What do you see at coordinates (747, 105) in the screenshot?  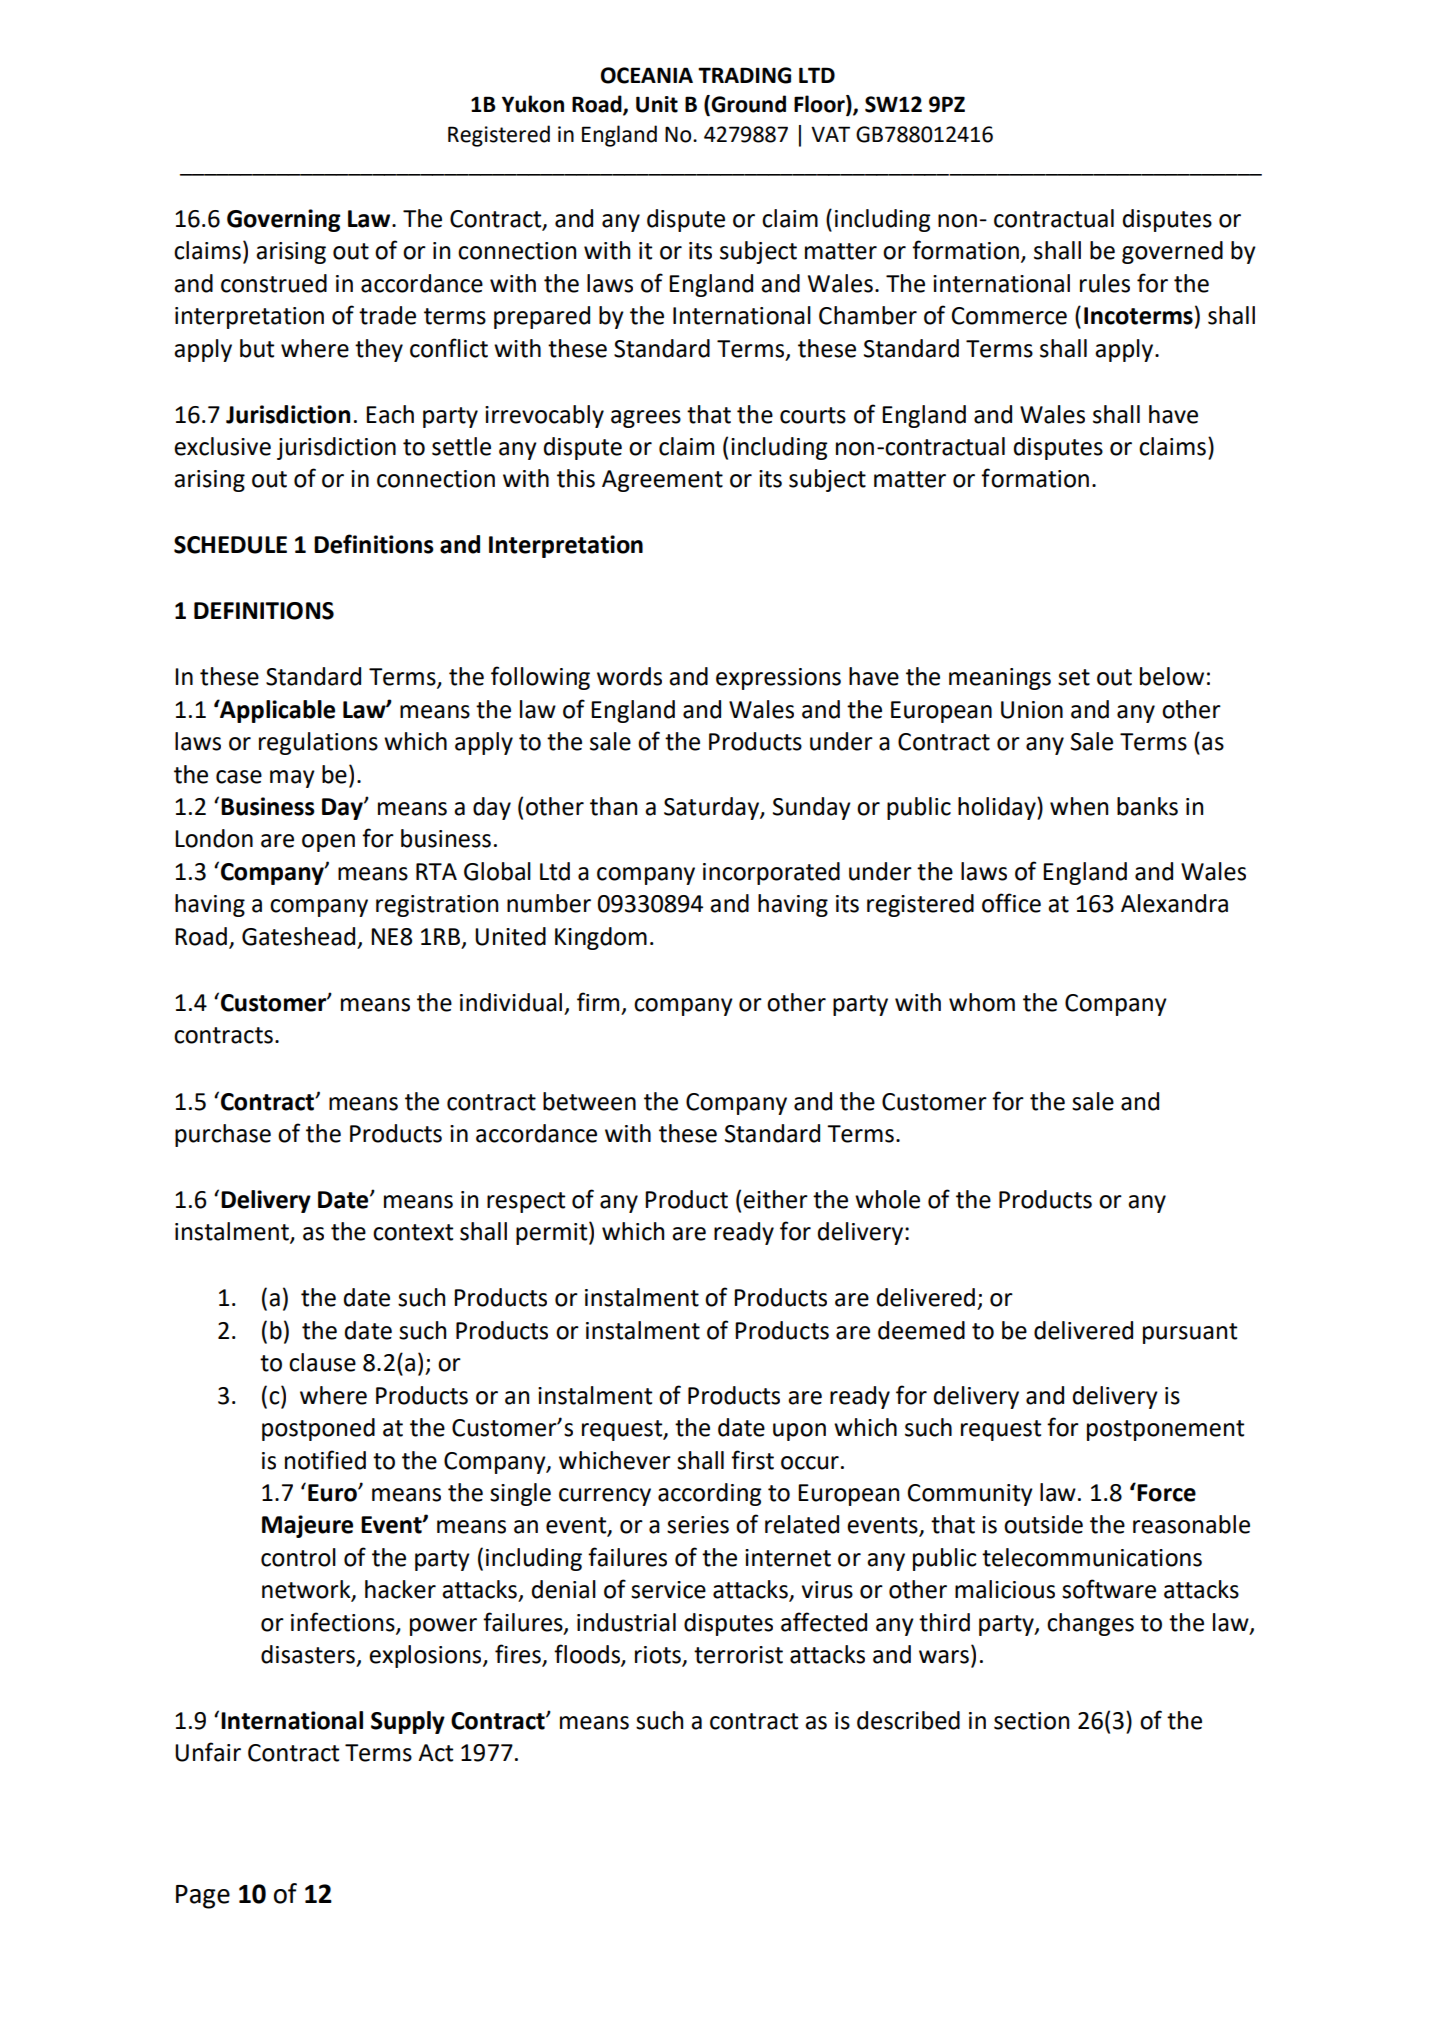 I see `Ground` at bounding box center [747, 105].
